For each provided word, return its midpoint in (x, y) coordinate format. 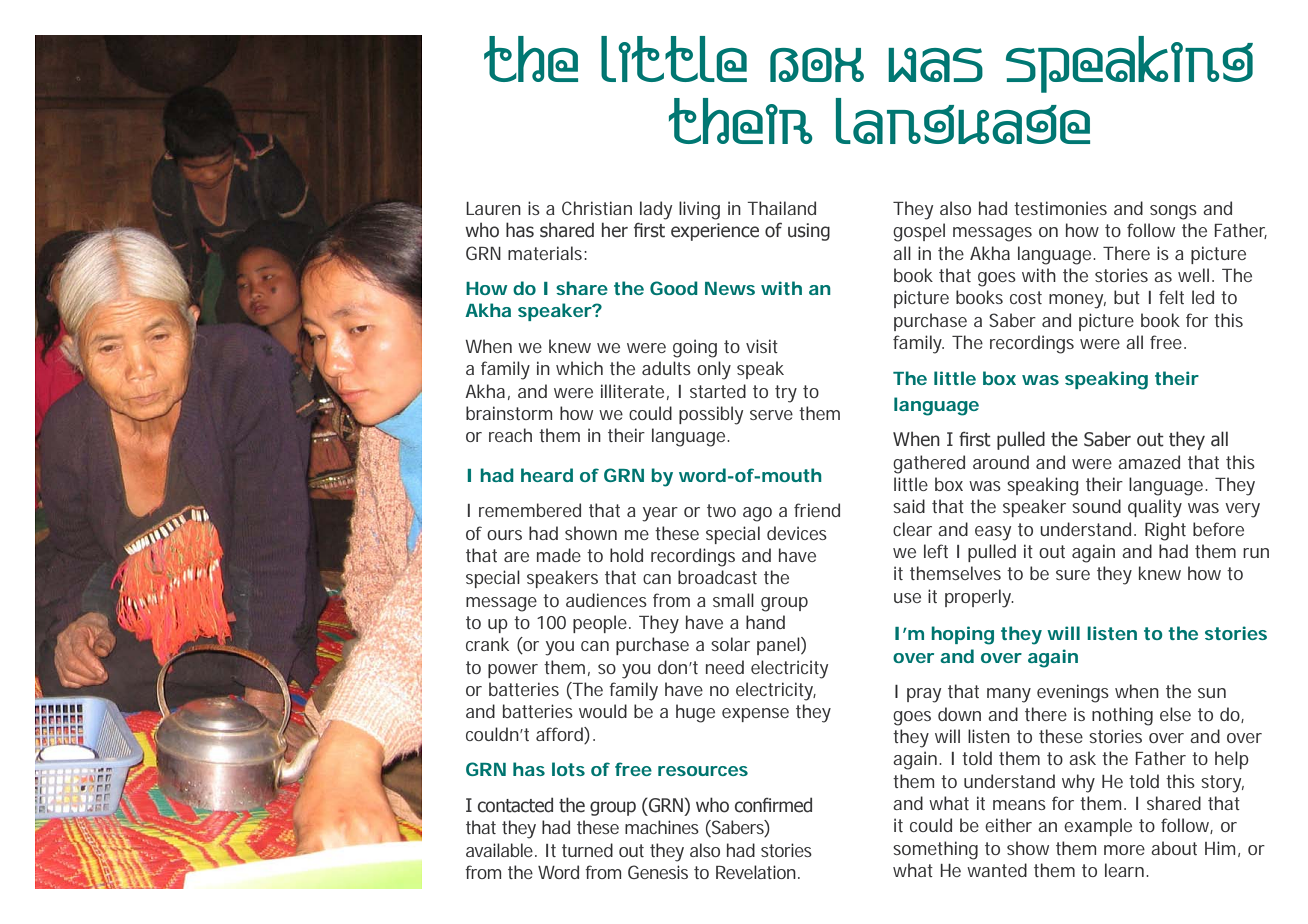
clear (912, 529)
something (935, 850)
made (559, 555)
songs (1173, 212)
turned (587, 850)
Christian (597, 208)
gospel (919, 232)
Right (1165, 531)
